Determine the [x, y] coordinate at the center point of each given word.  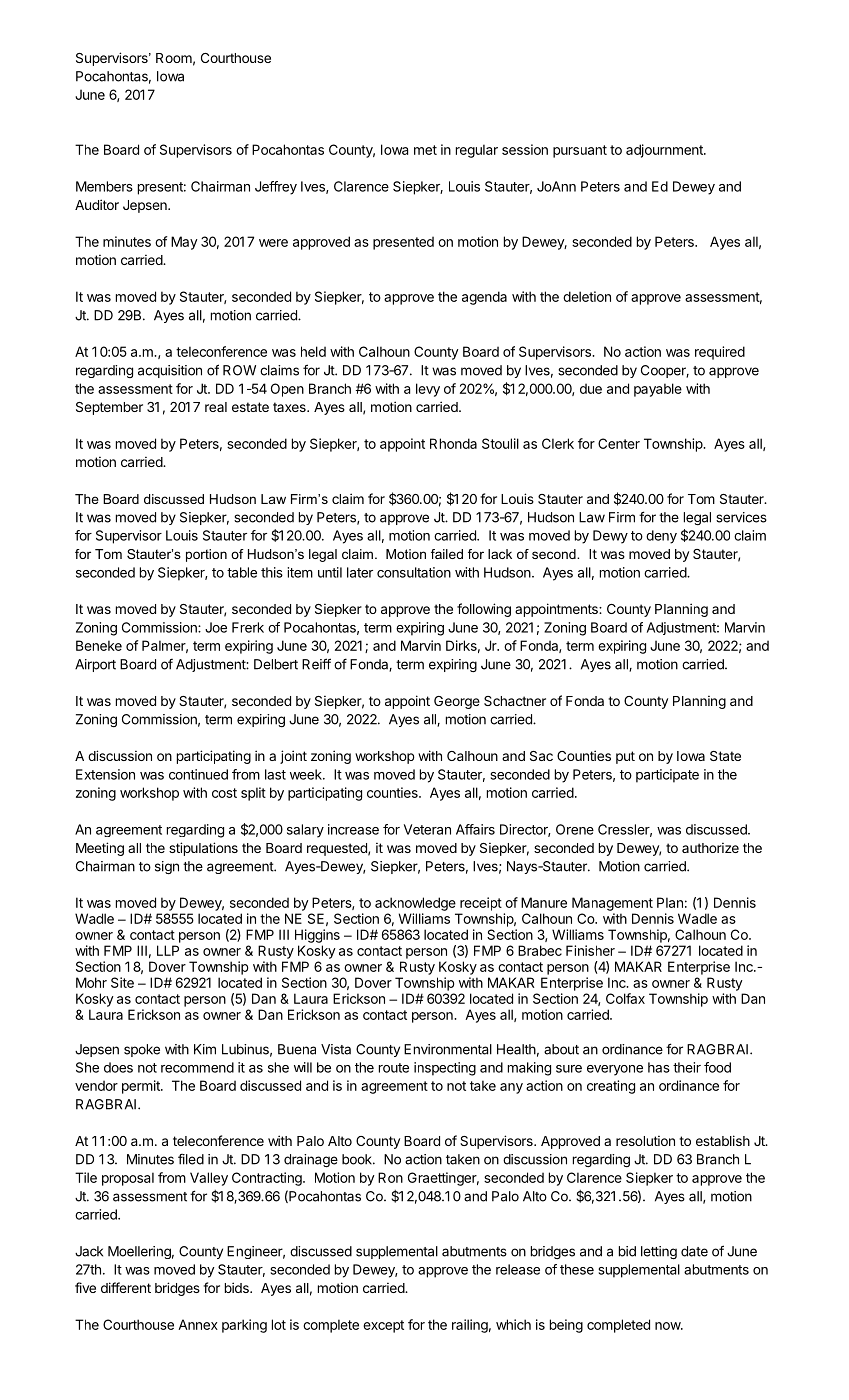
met [425, 150]
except [383, 1326]
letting [659, 1253]
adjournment [665, 151]
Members [104, 186]
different [126, 1287]
